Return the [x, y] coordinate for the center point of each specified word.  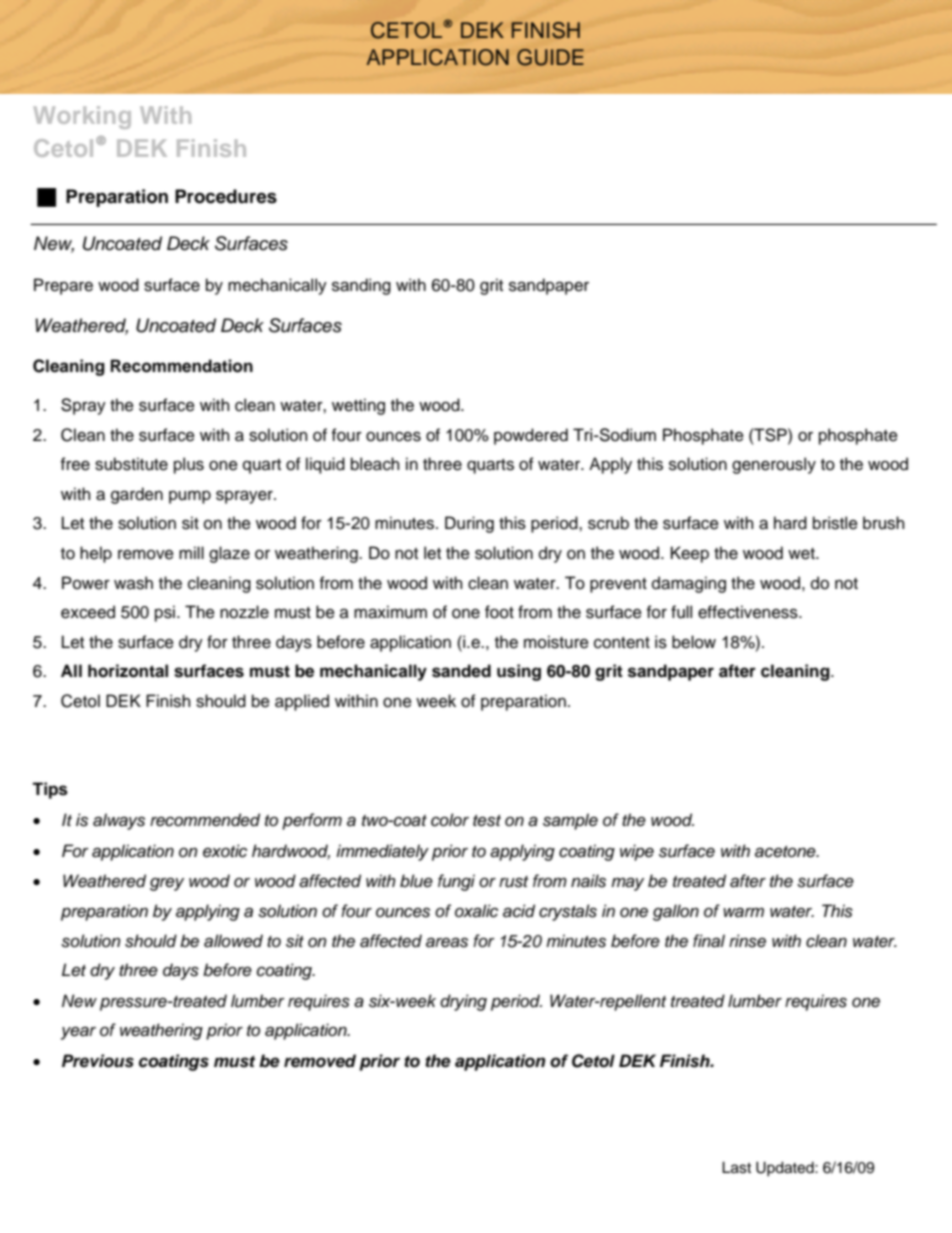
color [450, 820]
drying [463, 1002]
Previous [98, 1061]
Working [82, 117]
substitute [131, 464]
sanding [361, 286]
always [119, 821]
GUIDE [550, 57]
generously [774, 465]
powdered [531, 436]
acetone [786, 852]
